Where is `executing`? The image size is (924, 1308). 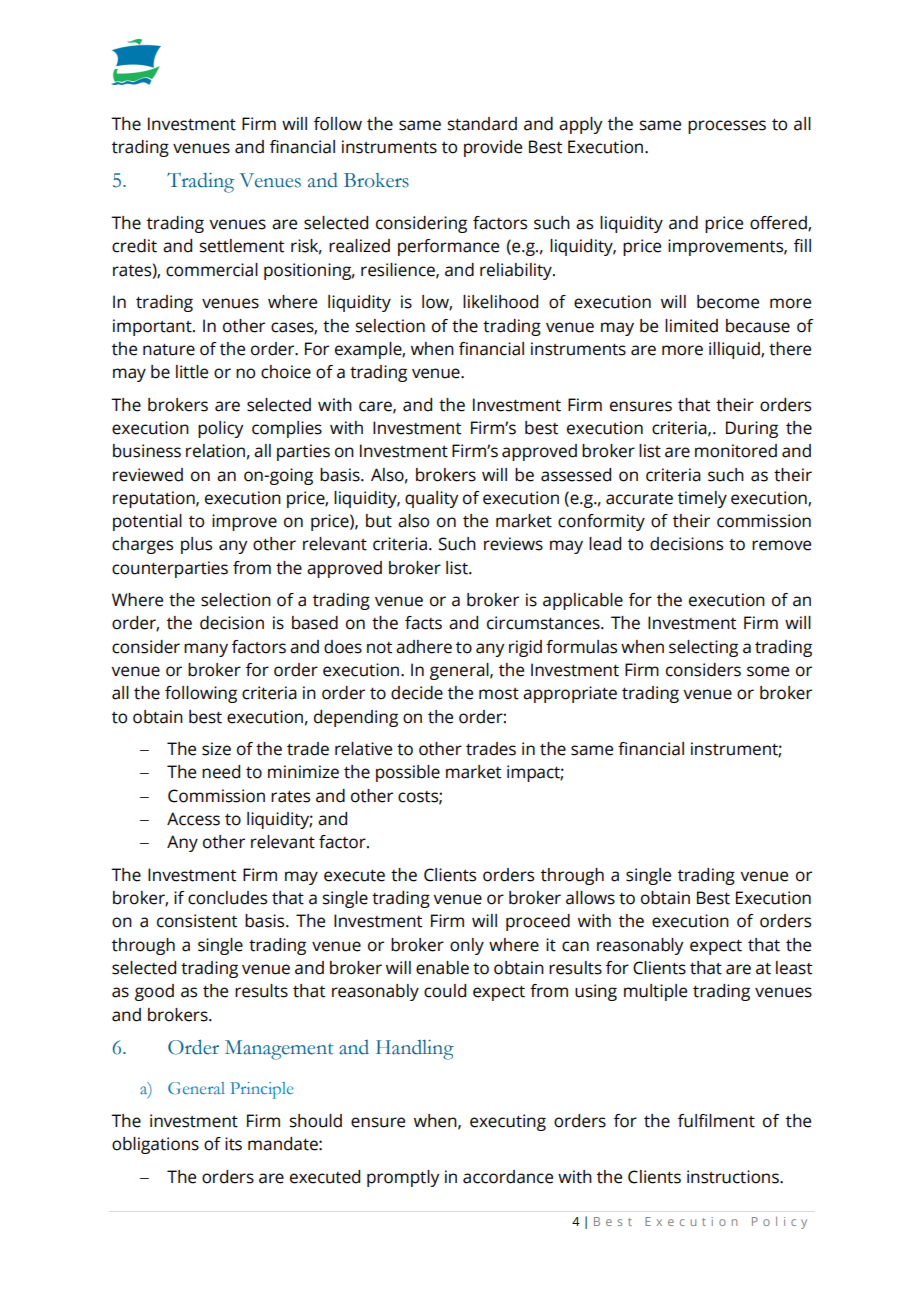 executing is located at coordinates (508, 1122).
